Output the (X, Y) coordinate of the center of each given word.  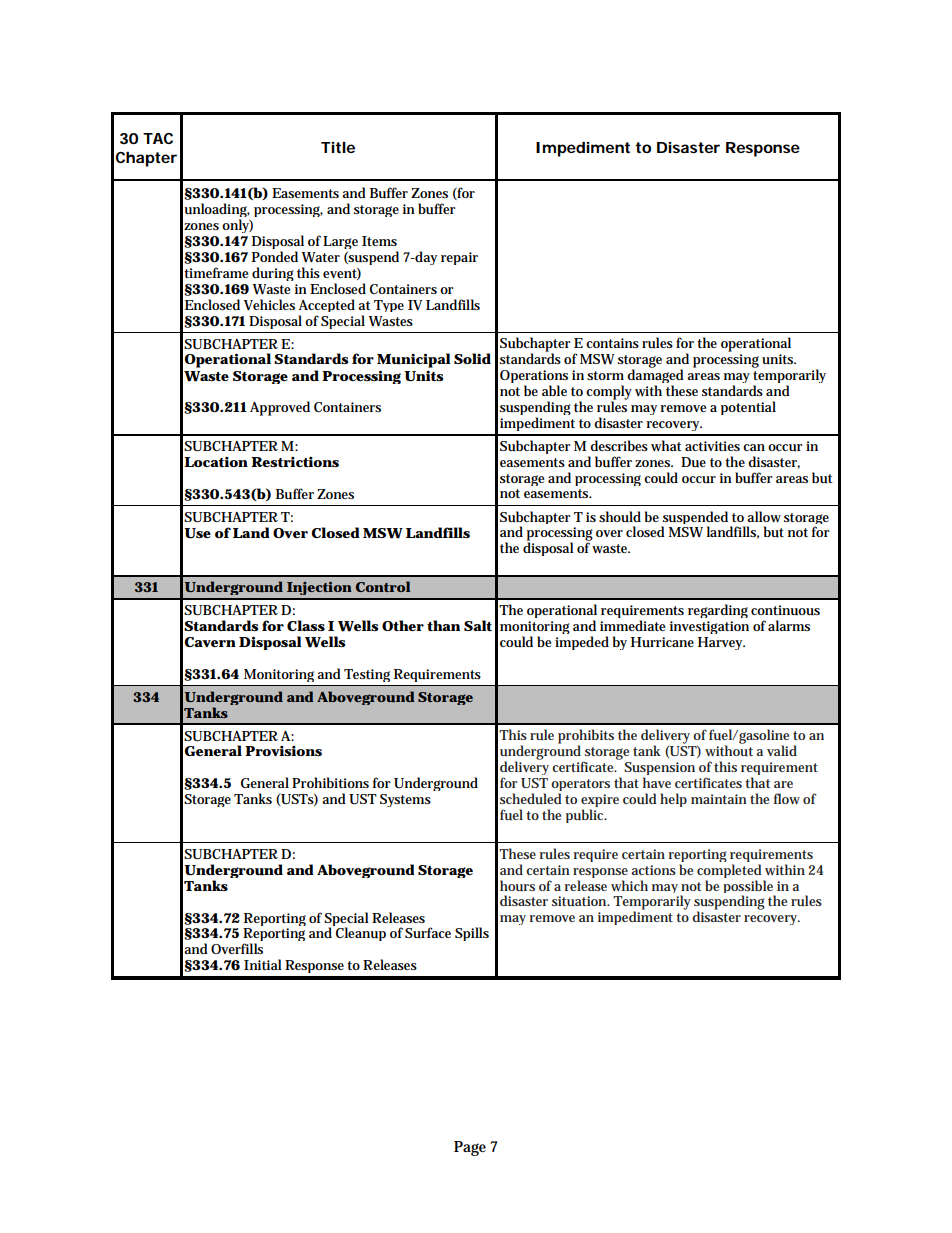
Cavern (210, 642)
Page (470, 1148)
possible (749, 888)
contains (612, 343)
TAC (158, 138)
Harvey (721, 643)
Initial (263, 964)
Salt (478, 625)
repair (459, 258)
